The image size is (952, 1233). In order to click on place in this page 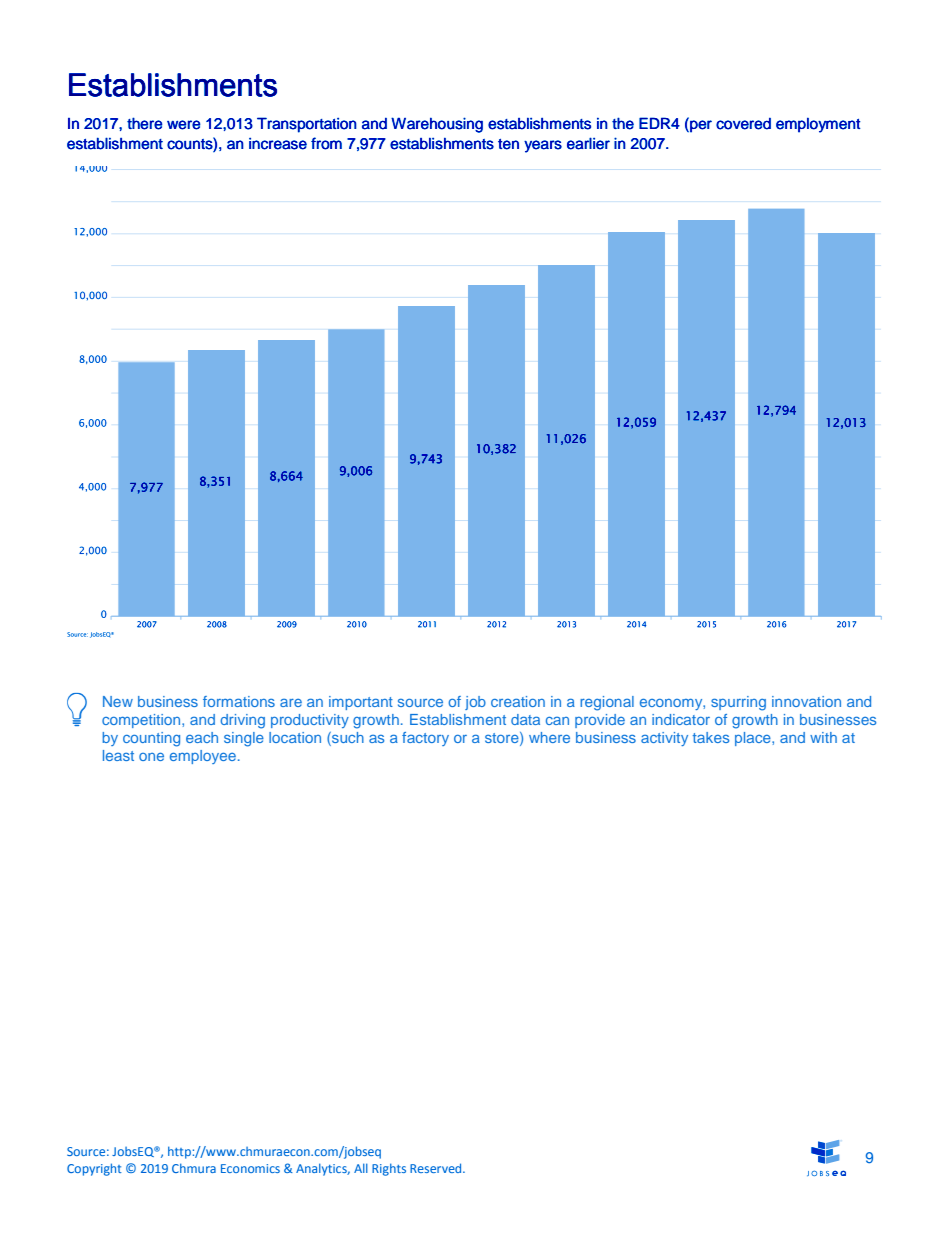, I will do `click(754, 739)`.
